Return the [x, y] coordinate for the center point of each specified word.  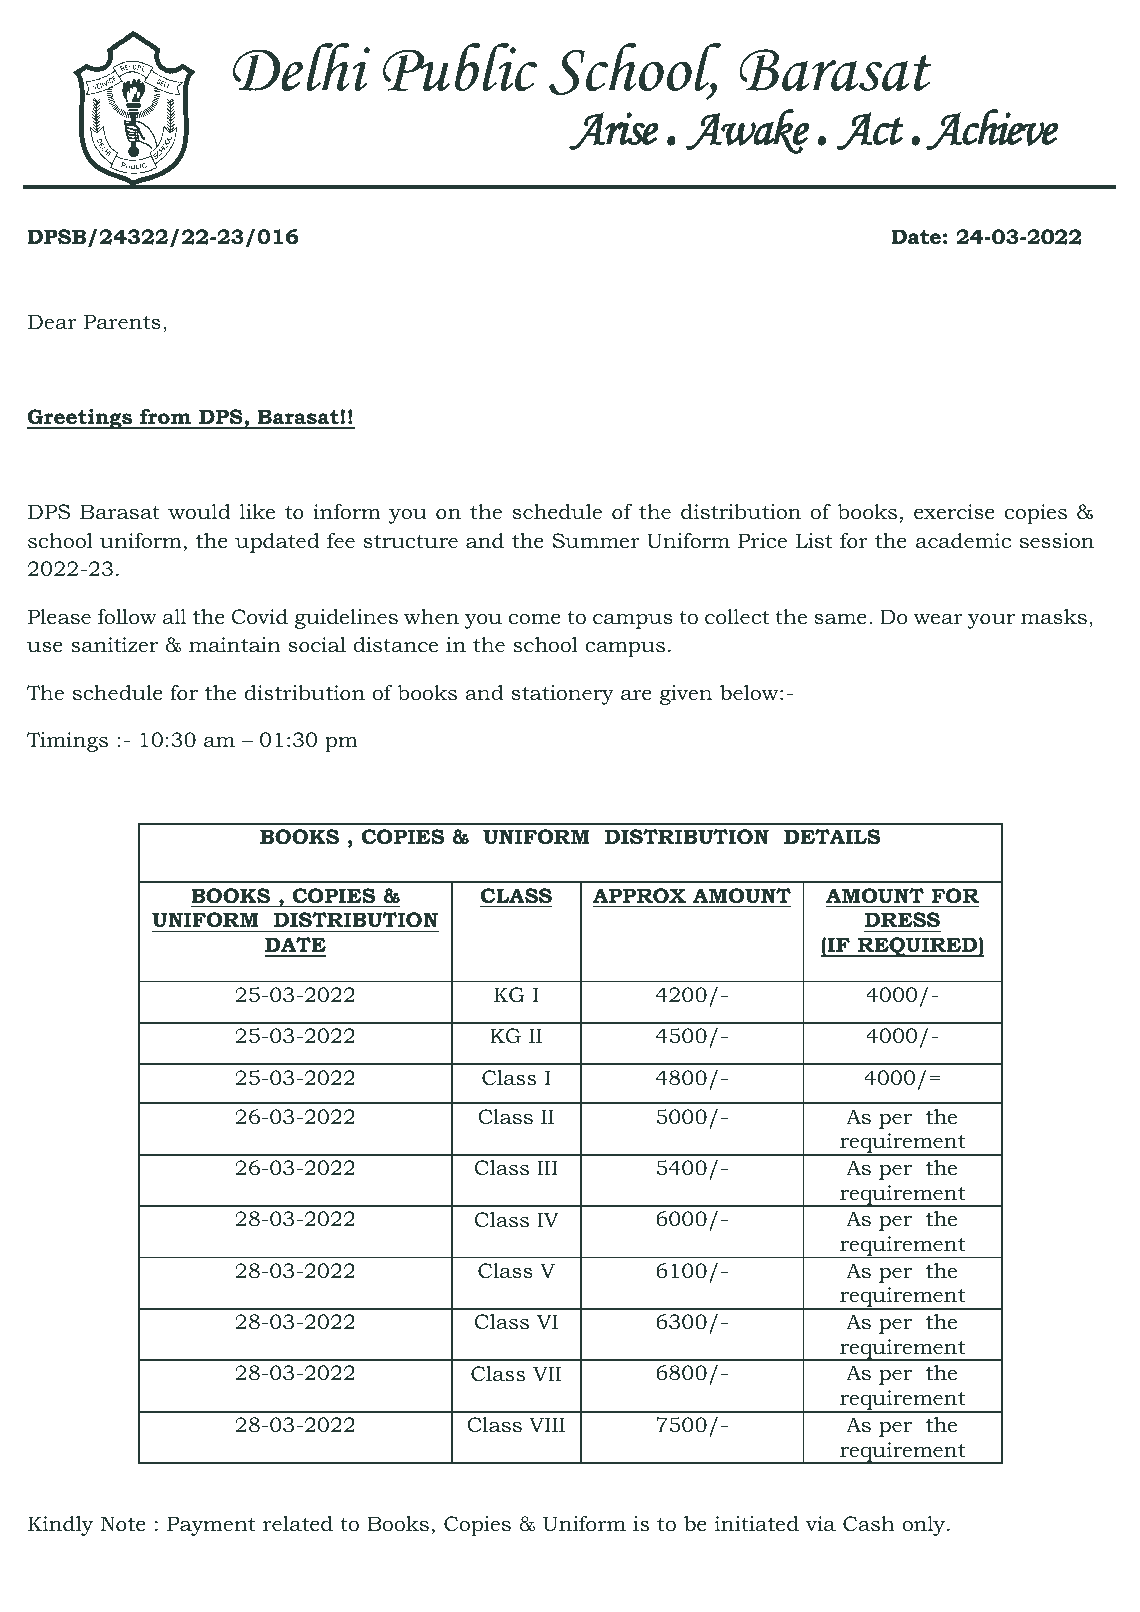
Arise [614, 131]
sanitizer [114, 645]
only [925, 1526]
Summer [596, 541]
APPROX [639, 896]
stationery [563, 695]
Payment [211, 1526]
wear [938, 619]
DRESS [902, 920]
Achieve [992, 129]
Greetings [81, 419]
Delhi [302, 67]
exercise [954, 511]
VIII [547, 1424]
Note [123, 1524]
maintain [235, 644]
